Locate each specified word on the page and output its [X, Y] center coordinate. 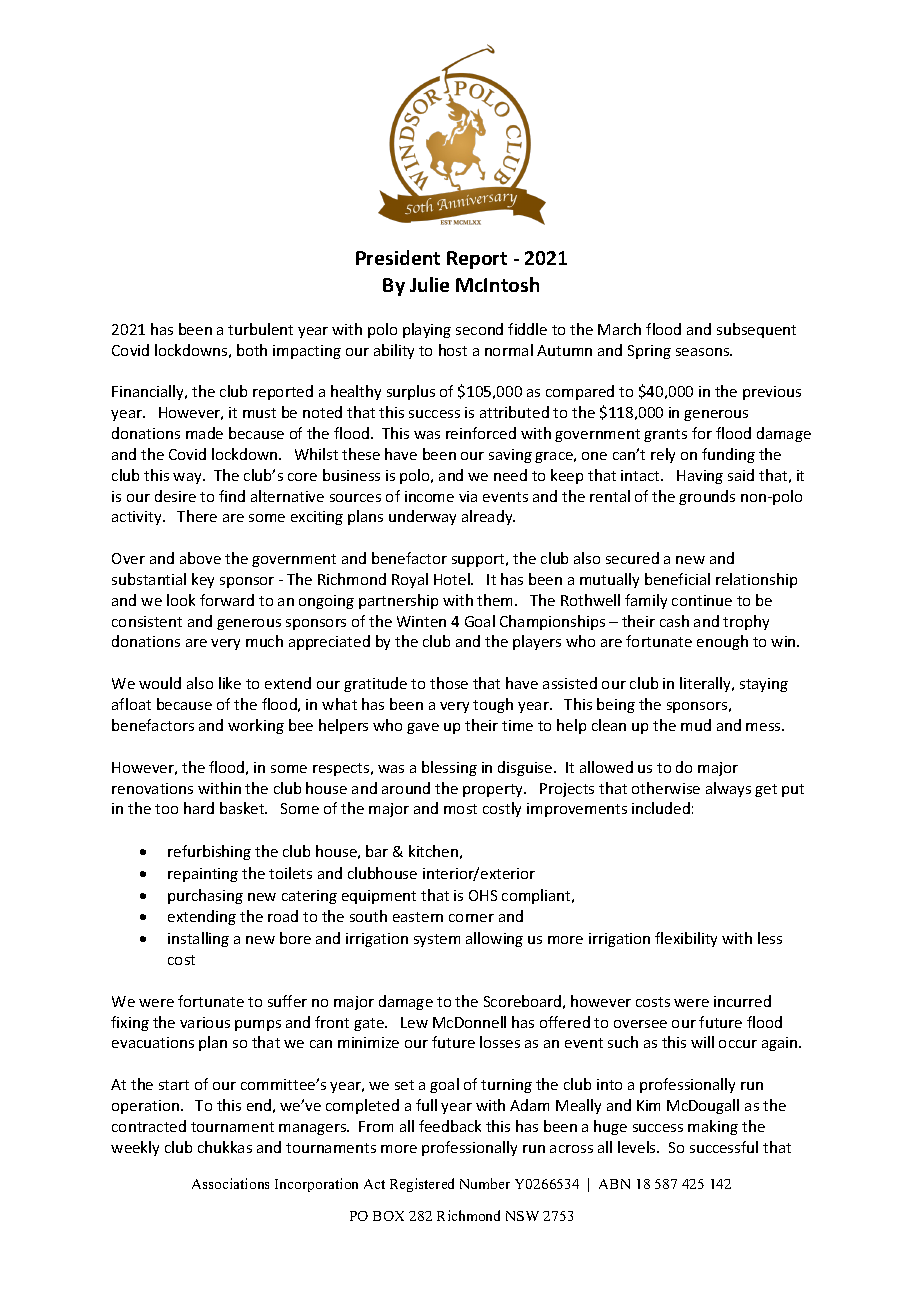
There [197, 516]
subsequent [756, 330]
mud [696, 725]
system [437, 940]
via [468, 496]
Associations [230, 1183]
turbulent [260, 329]
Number [485, 1183]
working [256, 726]
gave [423, 728]
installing [198, 939]
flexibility [686, 939]
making [713, 1127]
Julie [429, 284]
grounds [707, 497]
